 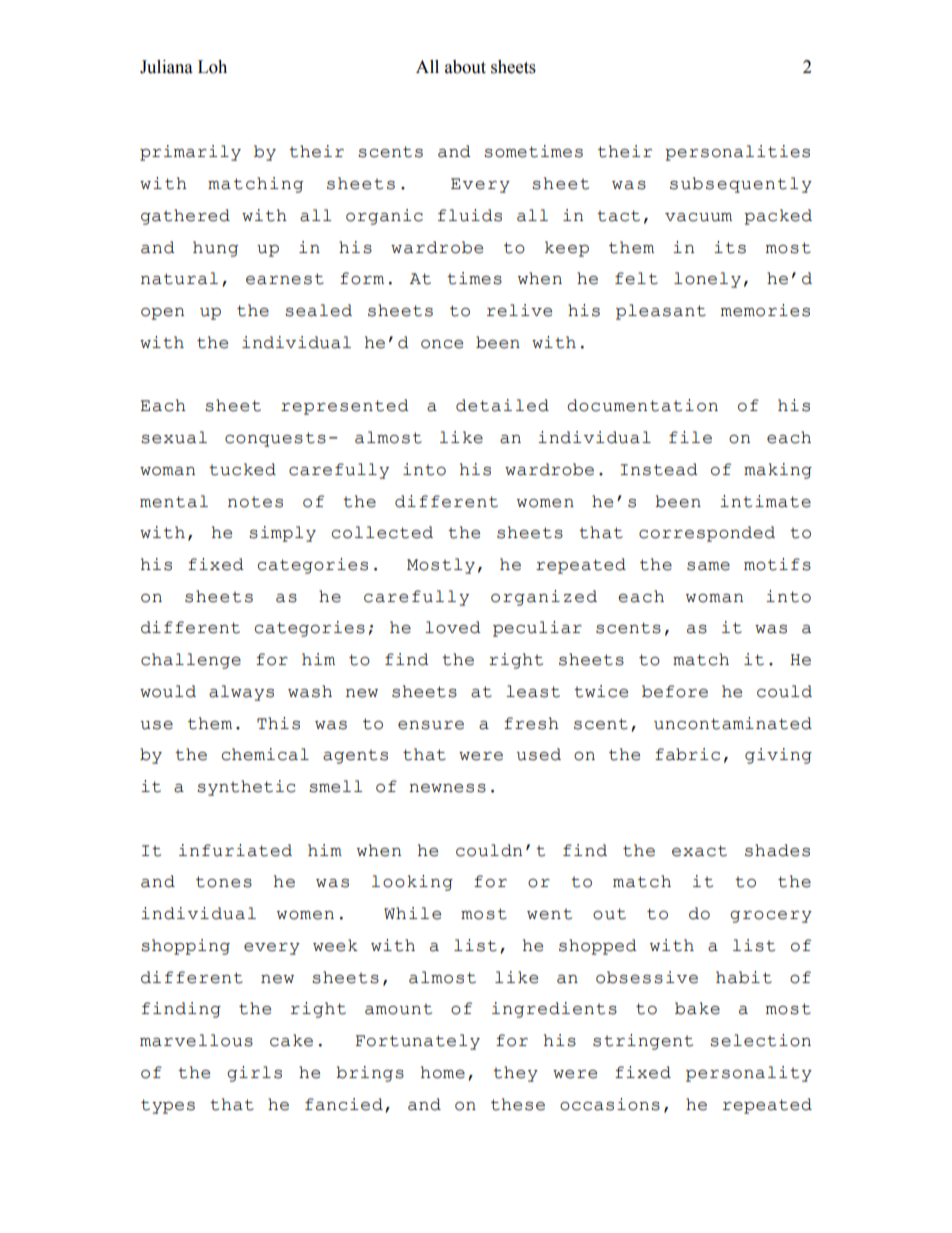 I want to click on newness, so click(x=447, y=788).
